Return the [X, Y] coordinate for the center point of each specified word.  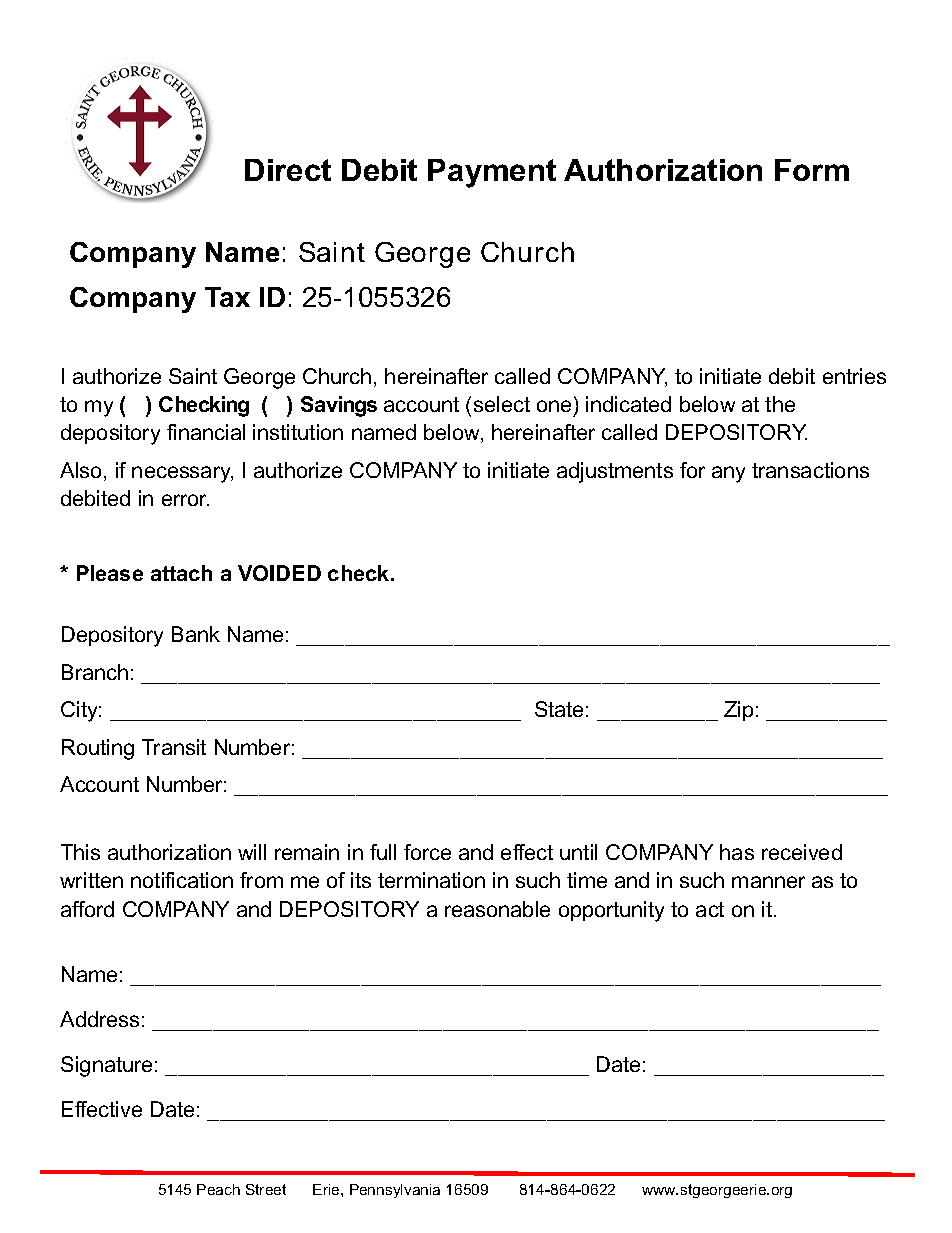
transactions [810, 470]
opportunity [611, 911]
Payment [492, 173]
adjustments [615, 472]
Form [812, 170]
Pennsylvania [395, 1191]
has [737, 852]
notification [182, 880]
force [427, 852]
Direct [288, 170]
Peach [218, 1189]
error [185, 500]
